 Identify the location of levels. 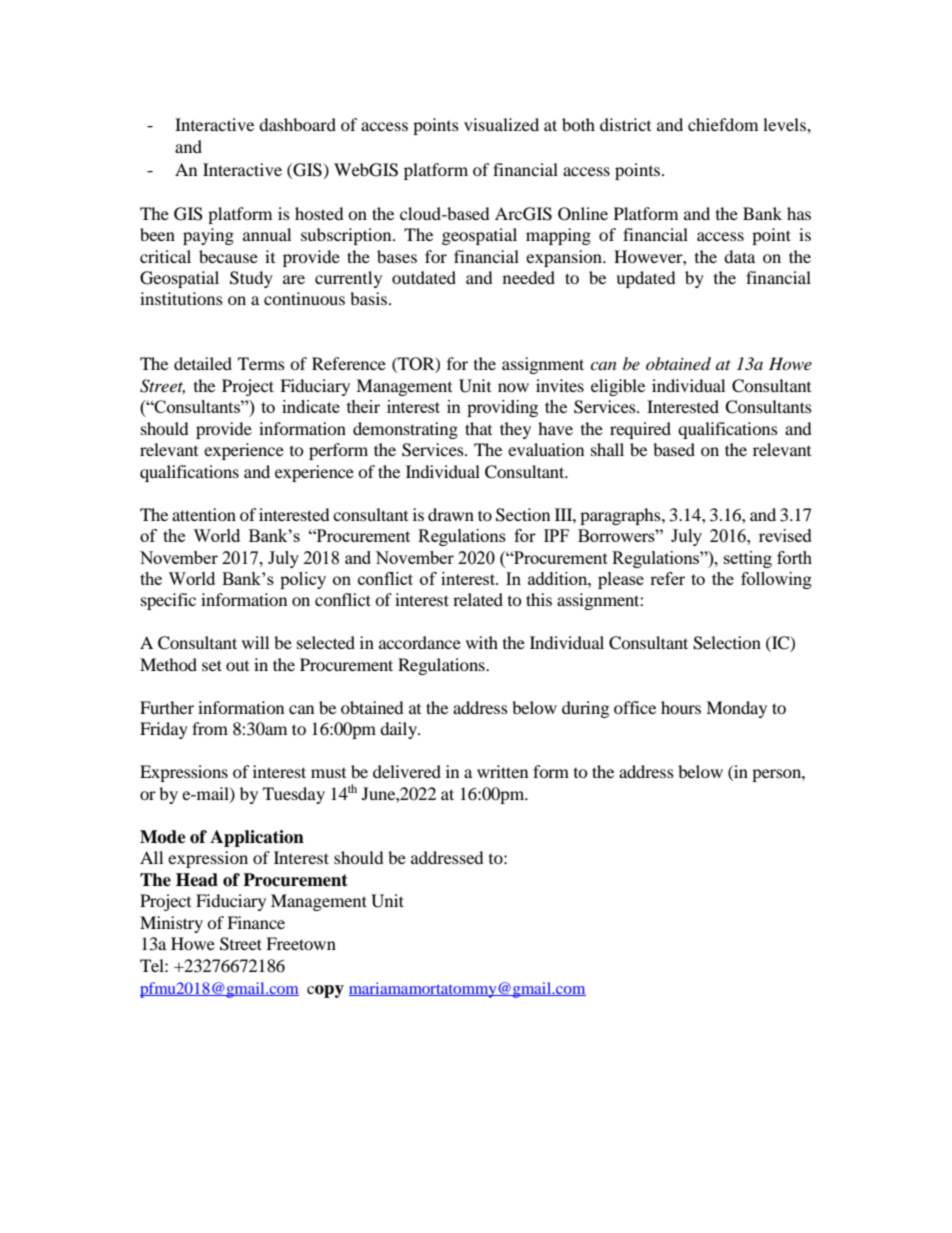
(785, 124).
